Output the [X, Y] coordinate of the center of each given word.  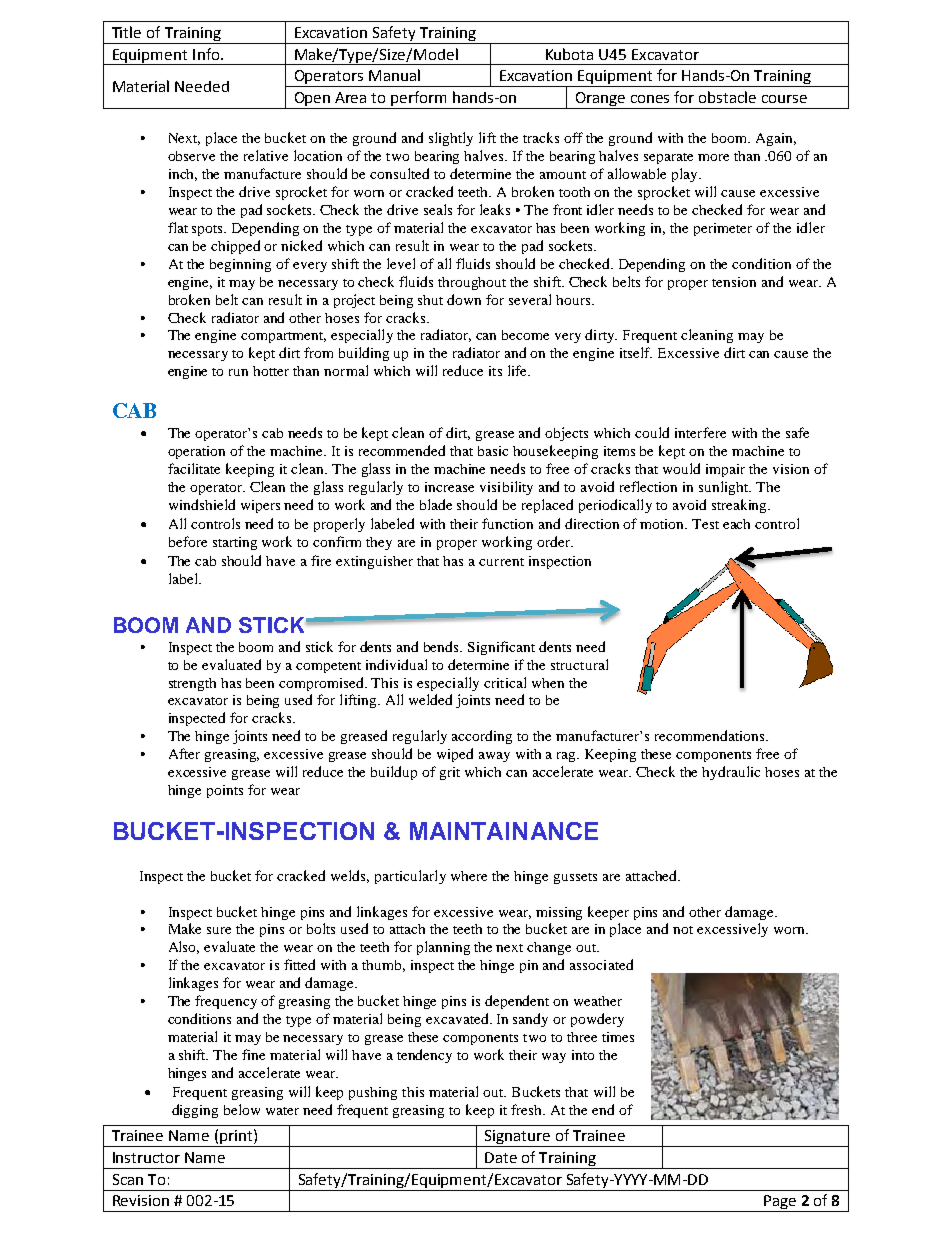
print [236, 1138]
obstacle [727, 97]
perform [418, 98]
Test [705, 524]
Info [206, 54]
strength [192, 684]
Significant [501, 648]
